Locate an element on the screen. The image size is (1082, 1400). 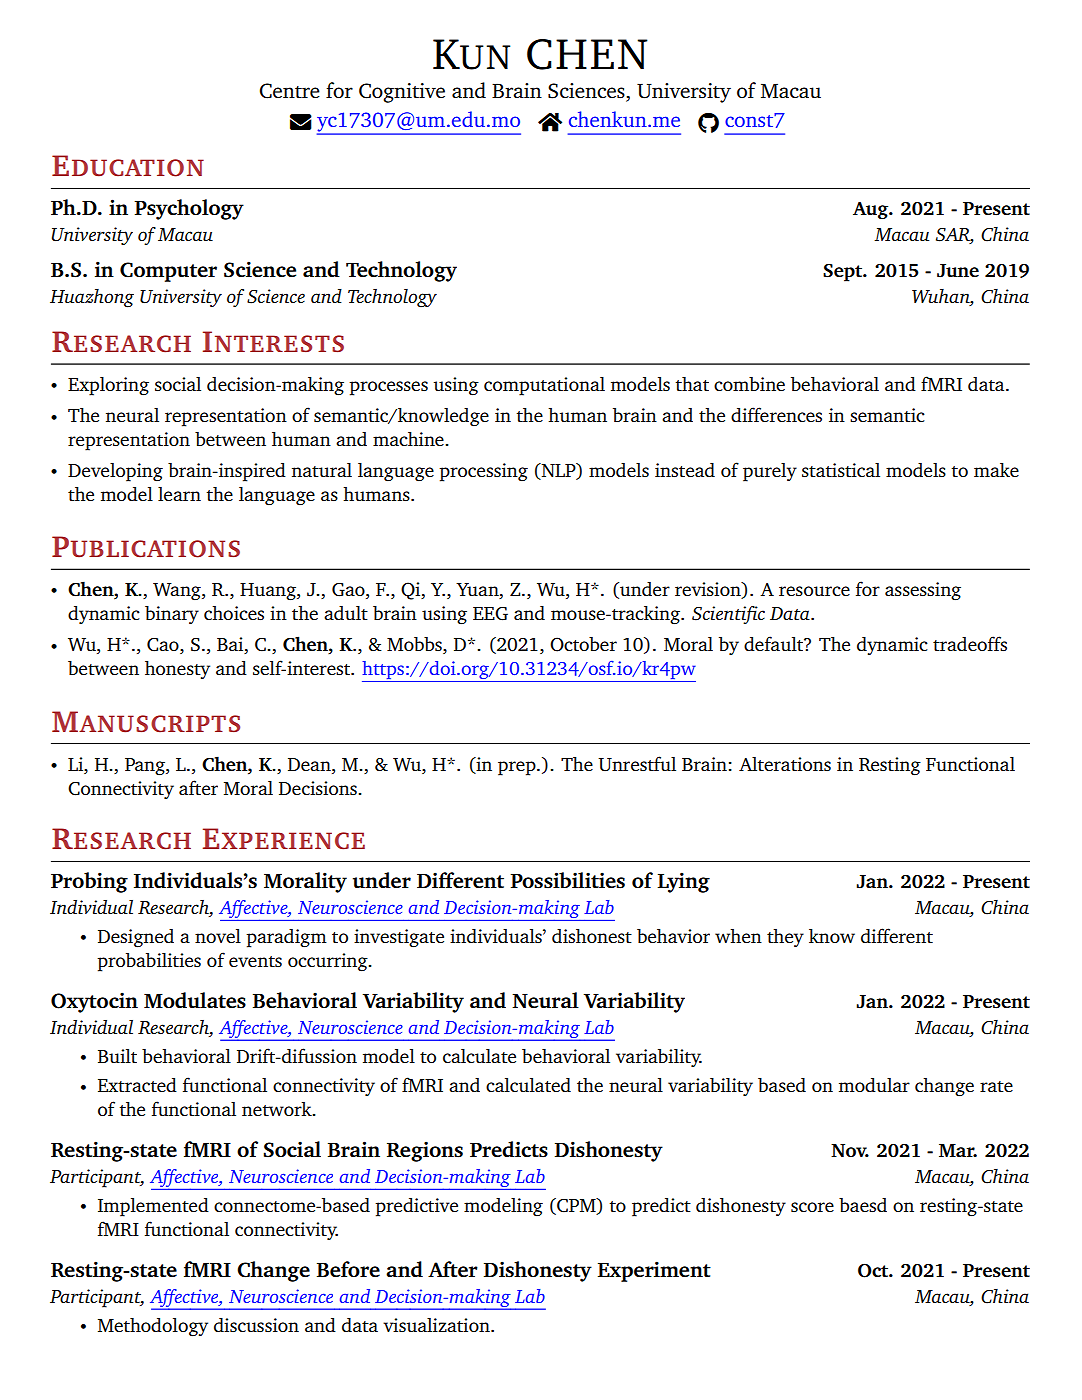
Cognitive is located at coordinates (402, 93).
